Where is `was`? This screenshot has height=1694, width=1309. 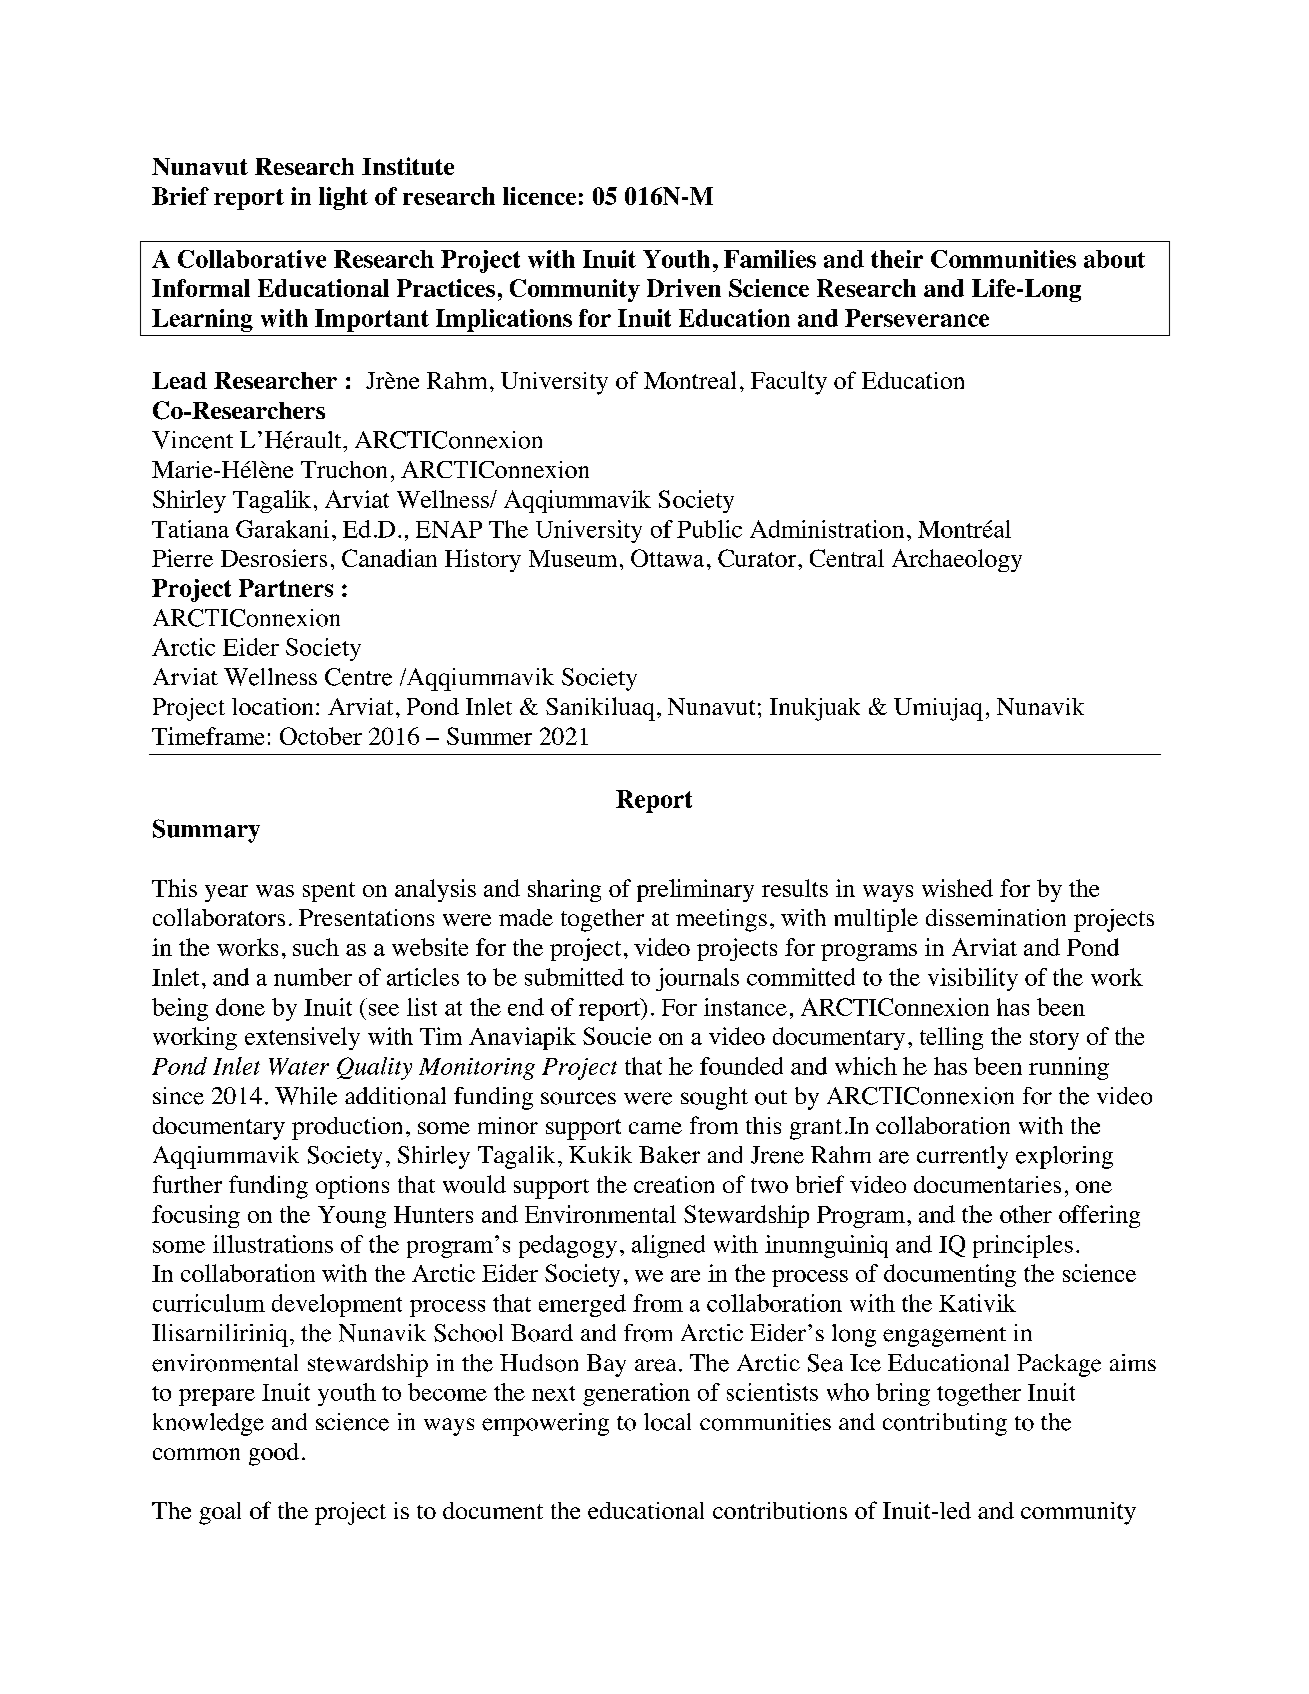
was is located at coordinates (275, 891).
